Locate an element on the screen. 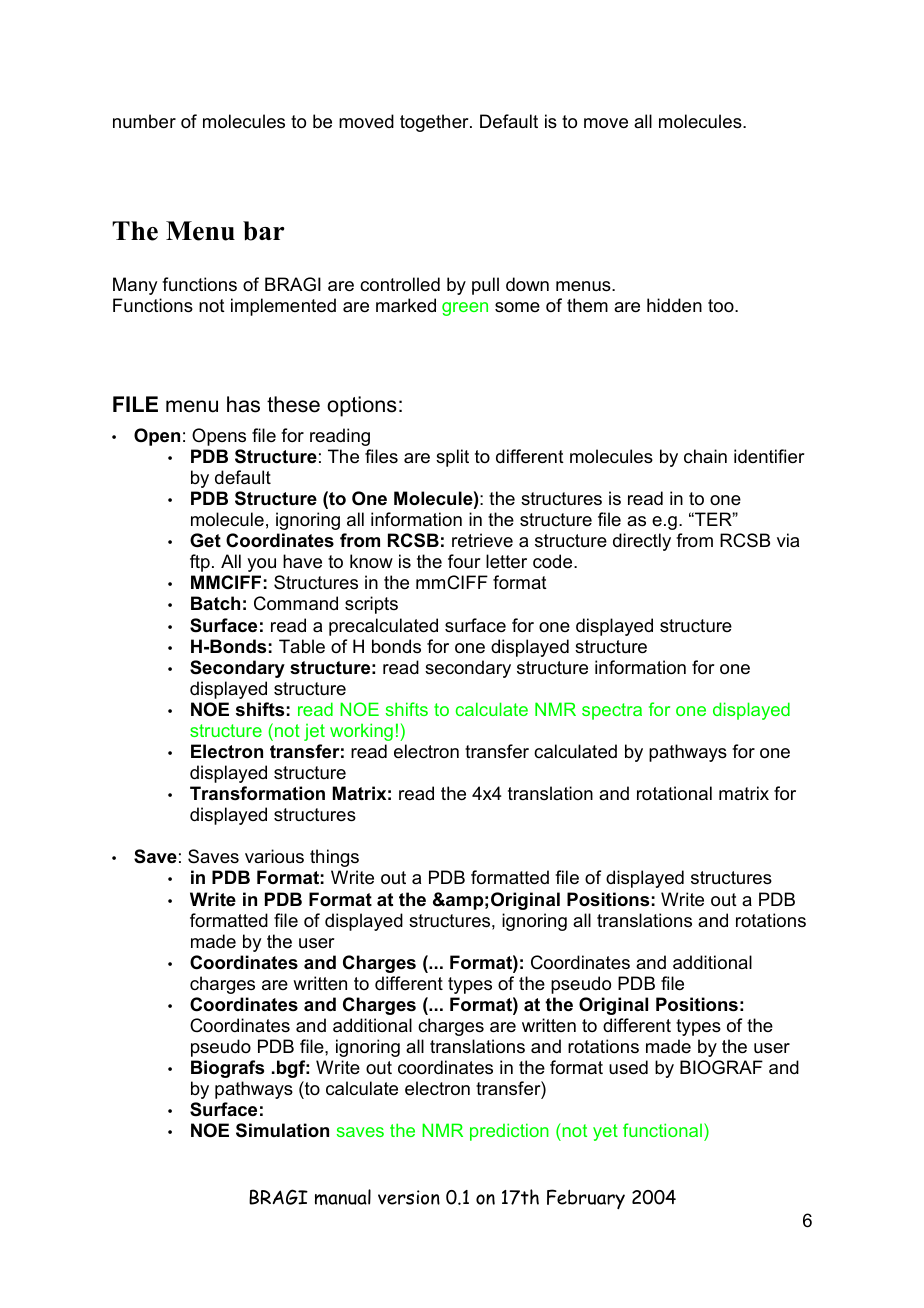  spectra is located at coordinates (612, 711).
